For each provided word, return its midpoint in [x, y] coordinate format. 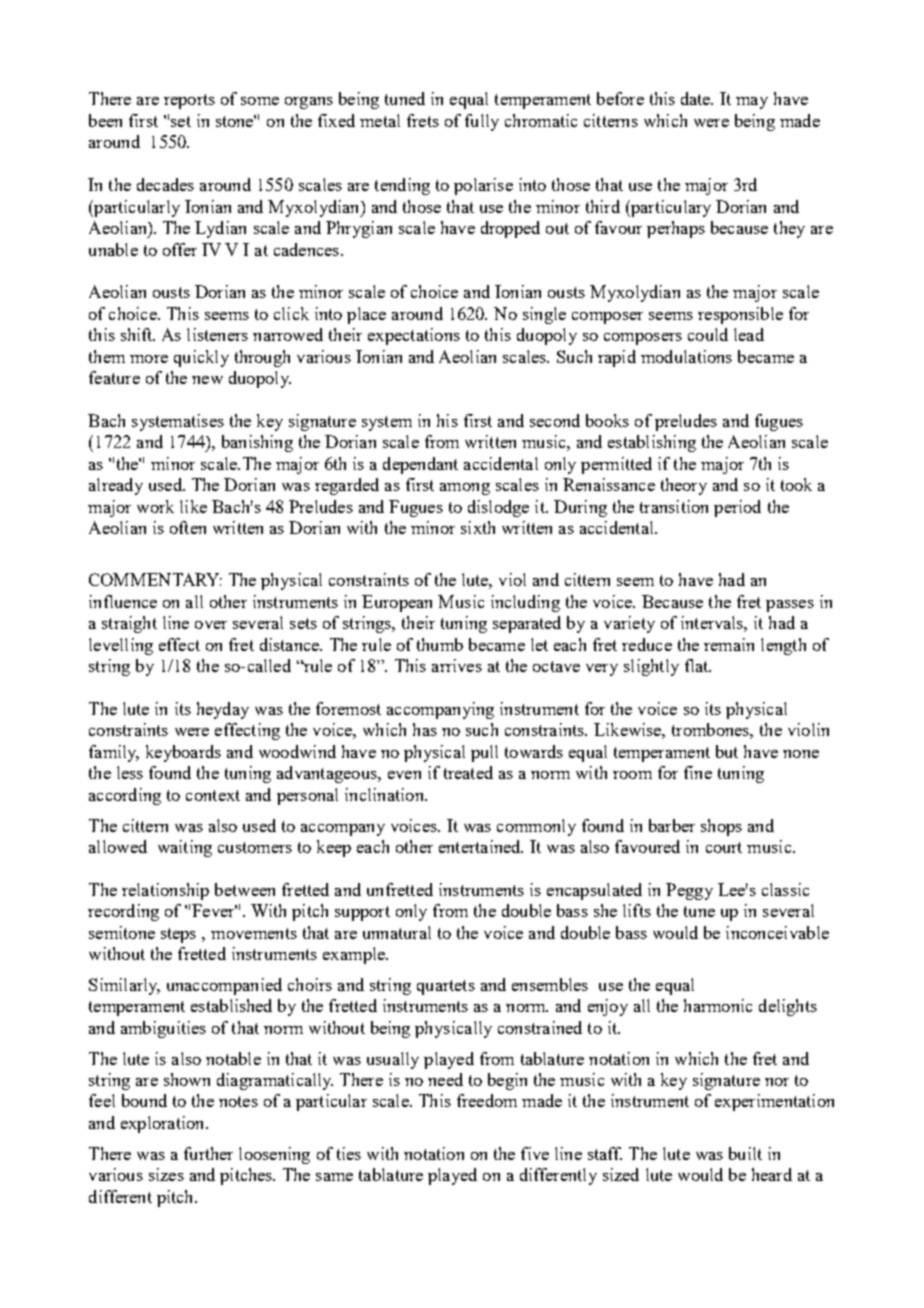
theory [684, 486]
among [465, 489]
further [208, 1153]
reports [189, 101]
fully [482, 122]
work [155, 506]
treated [468, 772]
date [697, 98]
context [213, 795]
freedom [487, 1100]
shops [721, 827]
